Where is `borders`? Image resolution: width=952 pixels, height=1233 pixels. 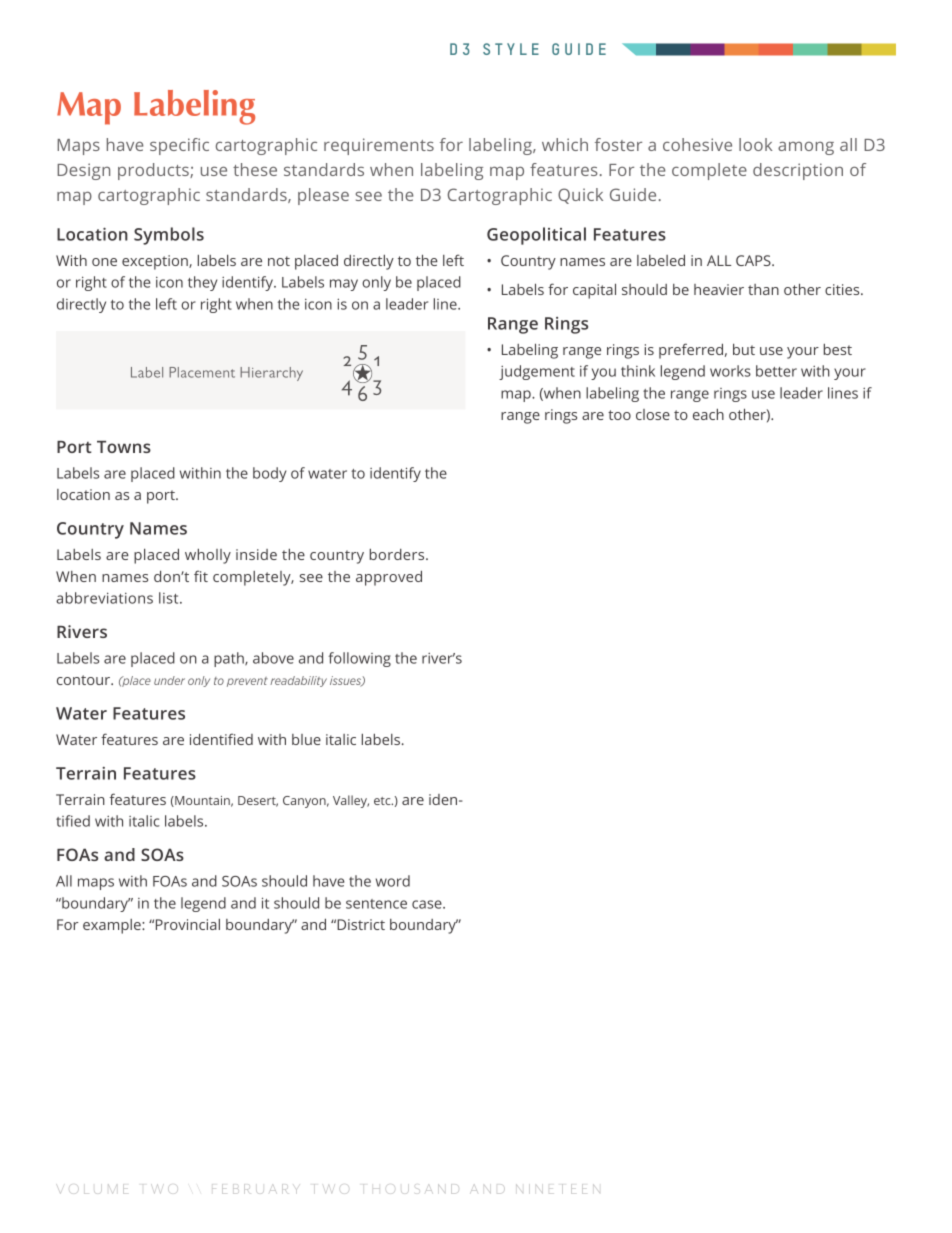 borders is located at coordinates (398, 554).
